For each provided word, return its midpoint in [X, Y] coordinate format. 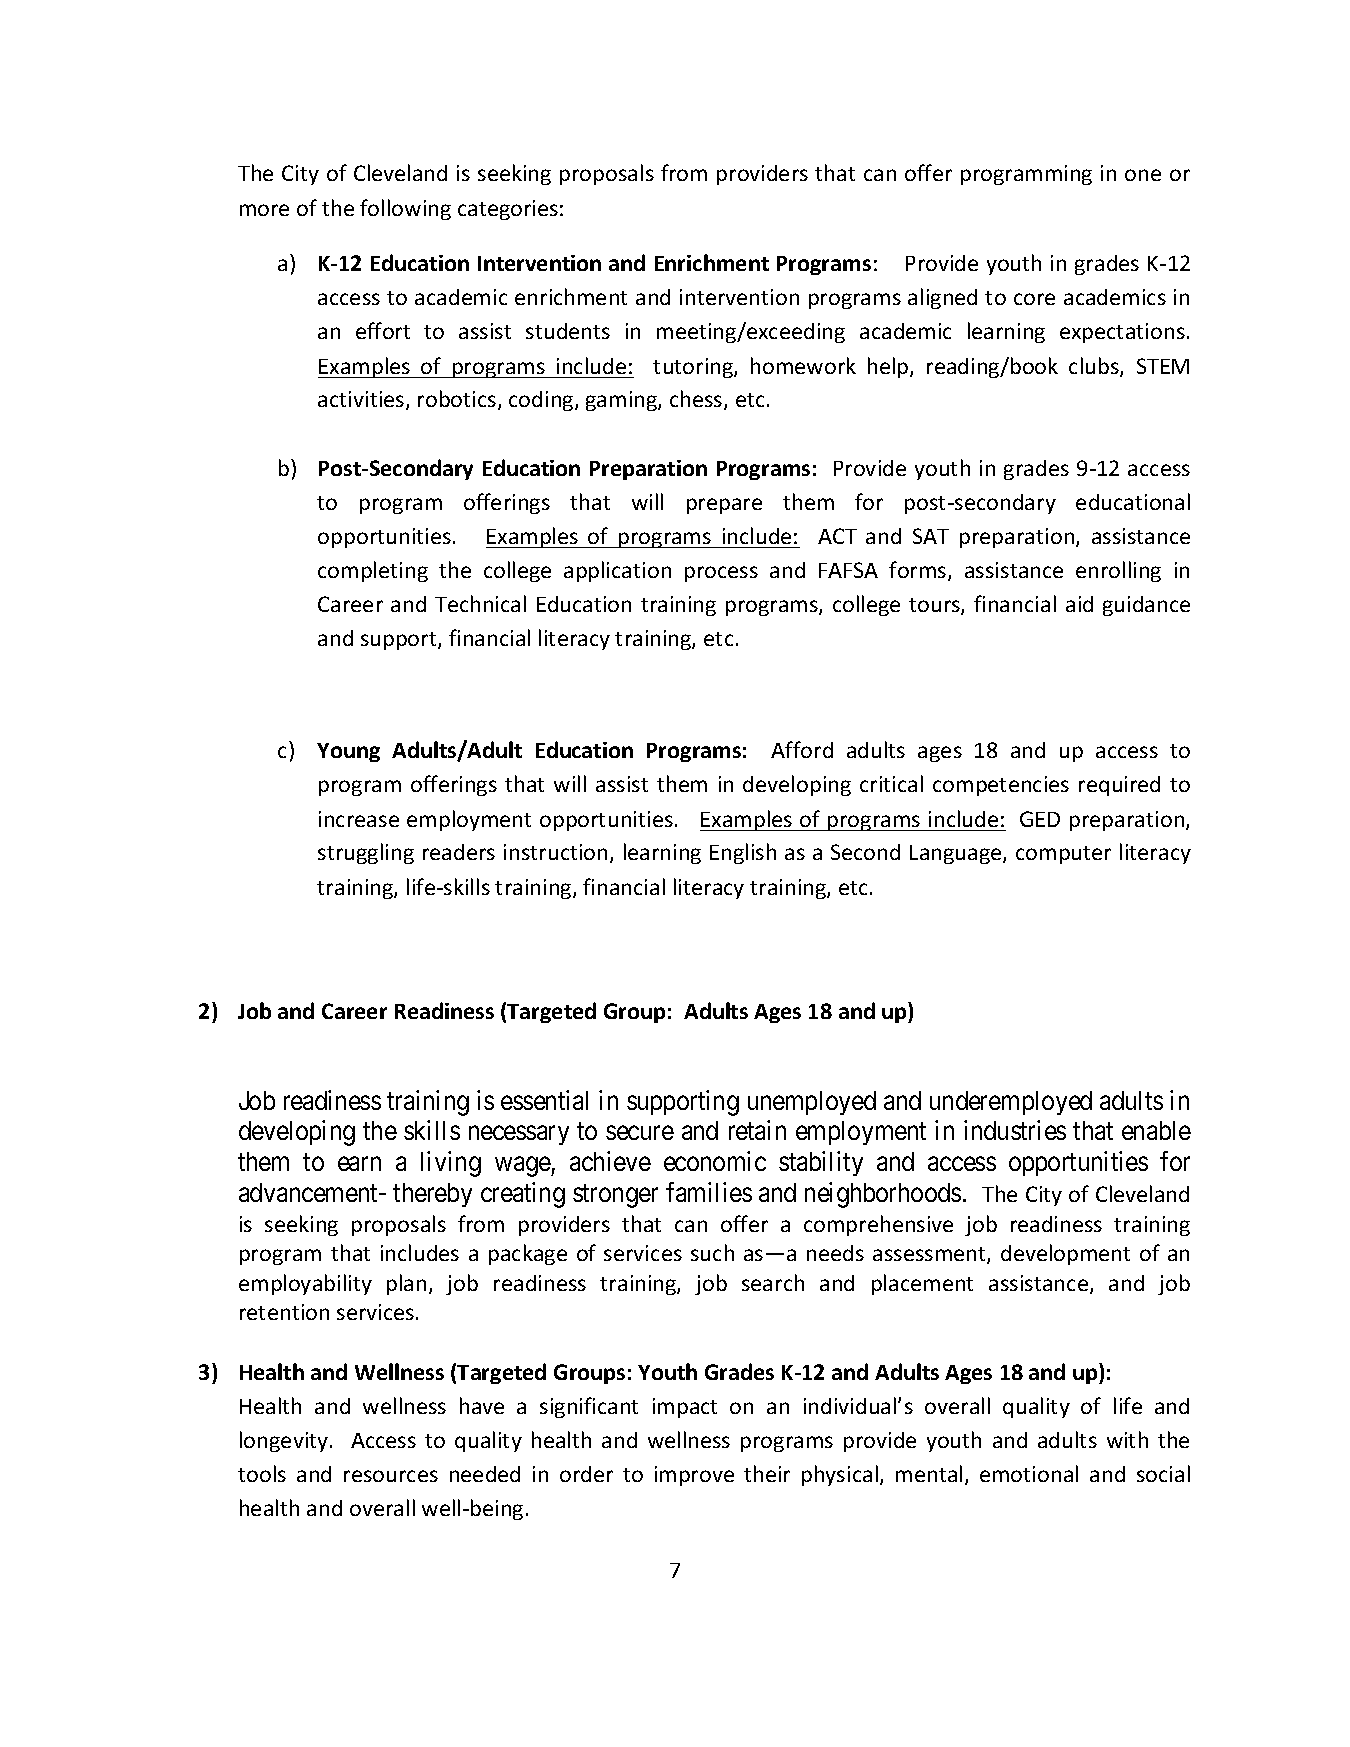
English [743, 853]
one [1143, 175]
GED [1040, 819]
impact [685, 1408]
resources [391, 1476]
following [405, 209]
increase [359, 819]
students [568, 331]
